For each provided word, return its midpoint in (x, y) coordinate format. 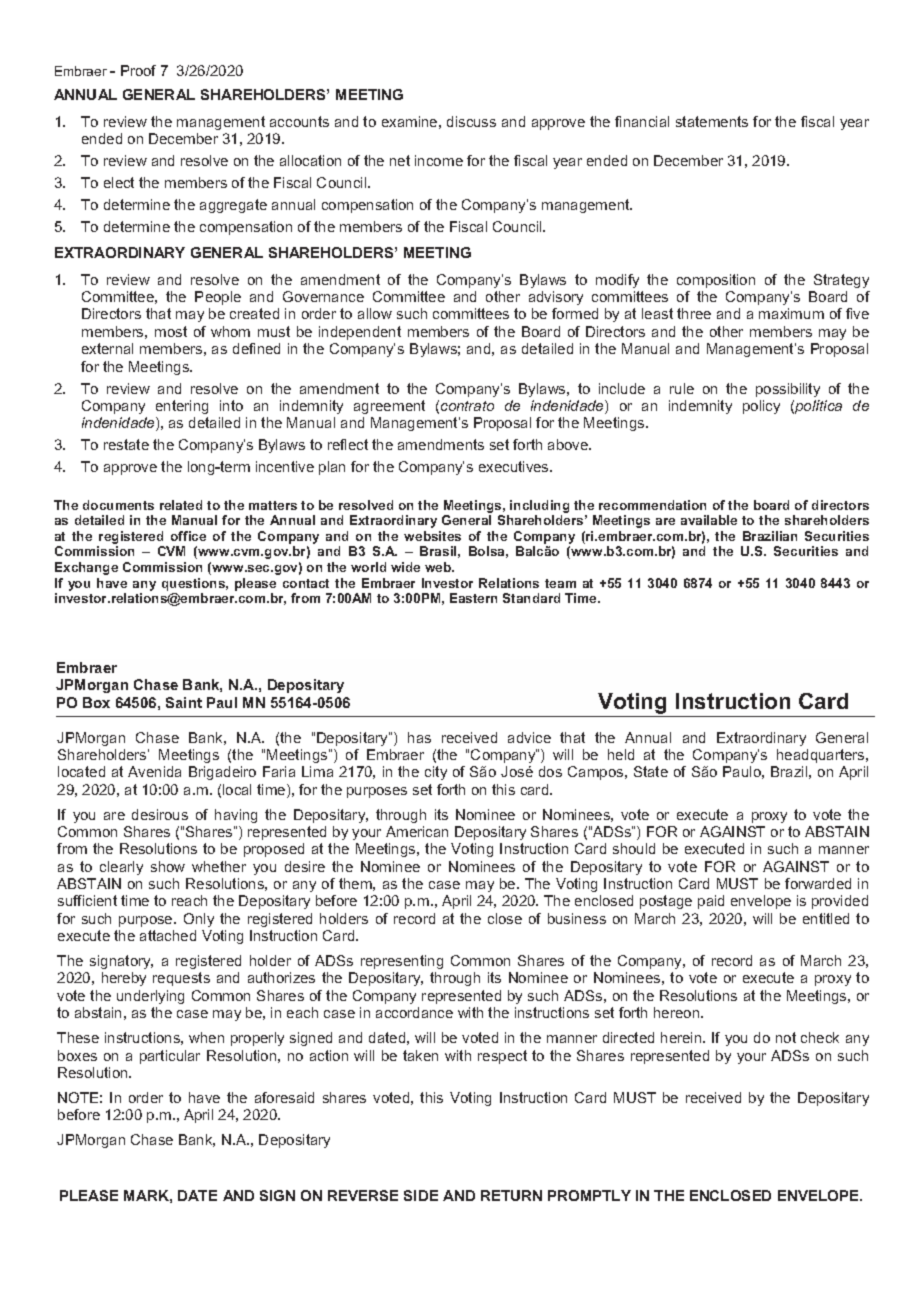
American (417, 831)
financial (642, 121)
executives (515, 466)
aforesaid (284, 1097)
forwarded (818, 883)
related (181, 505)
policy (761, 407)
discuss (471, 121)
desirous (160, 814)
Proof (138, 70)
